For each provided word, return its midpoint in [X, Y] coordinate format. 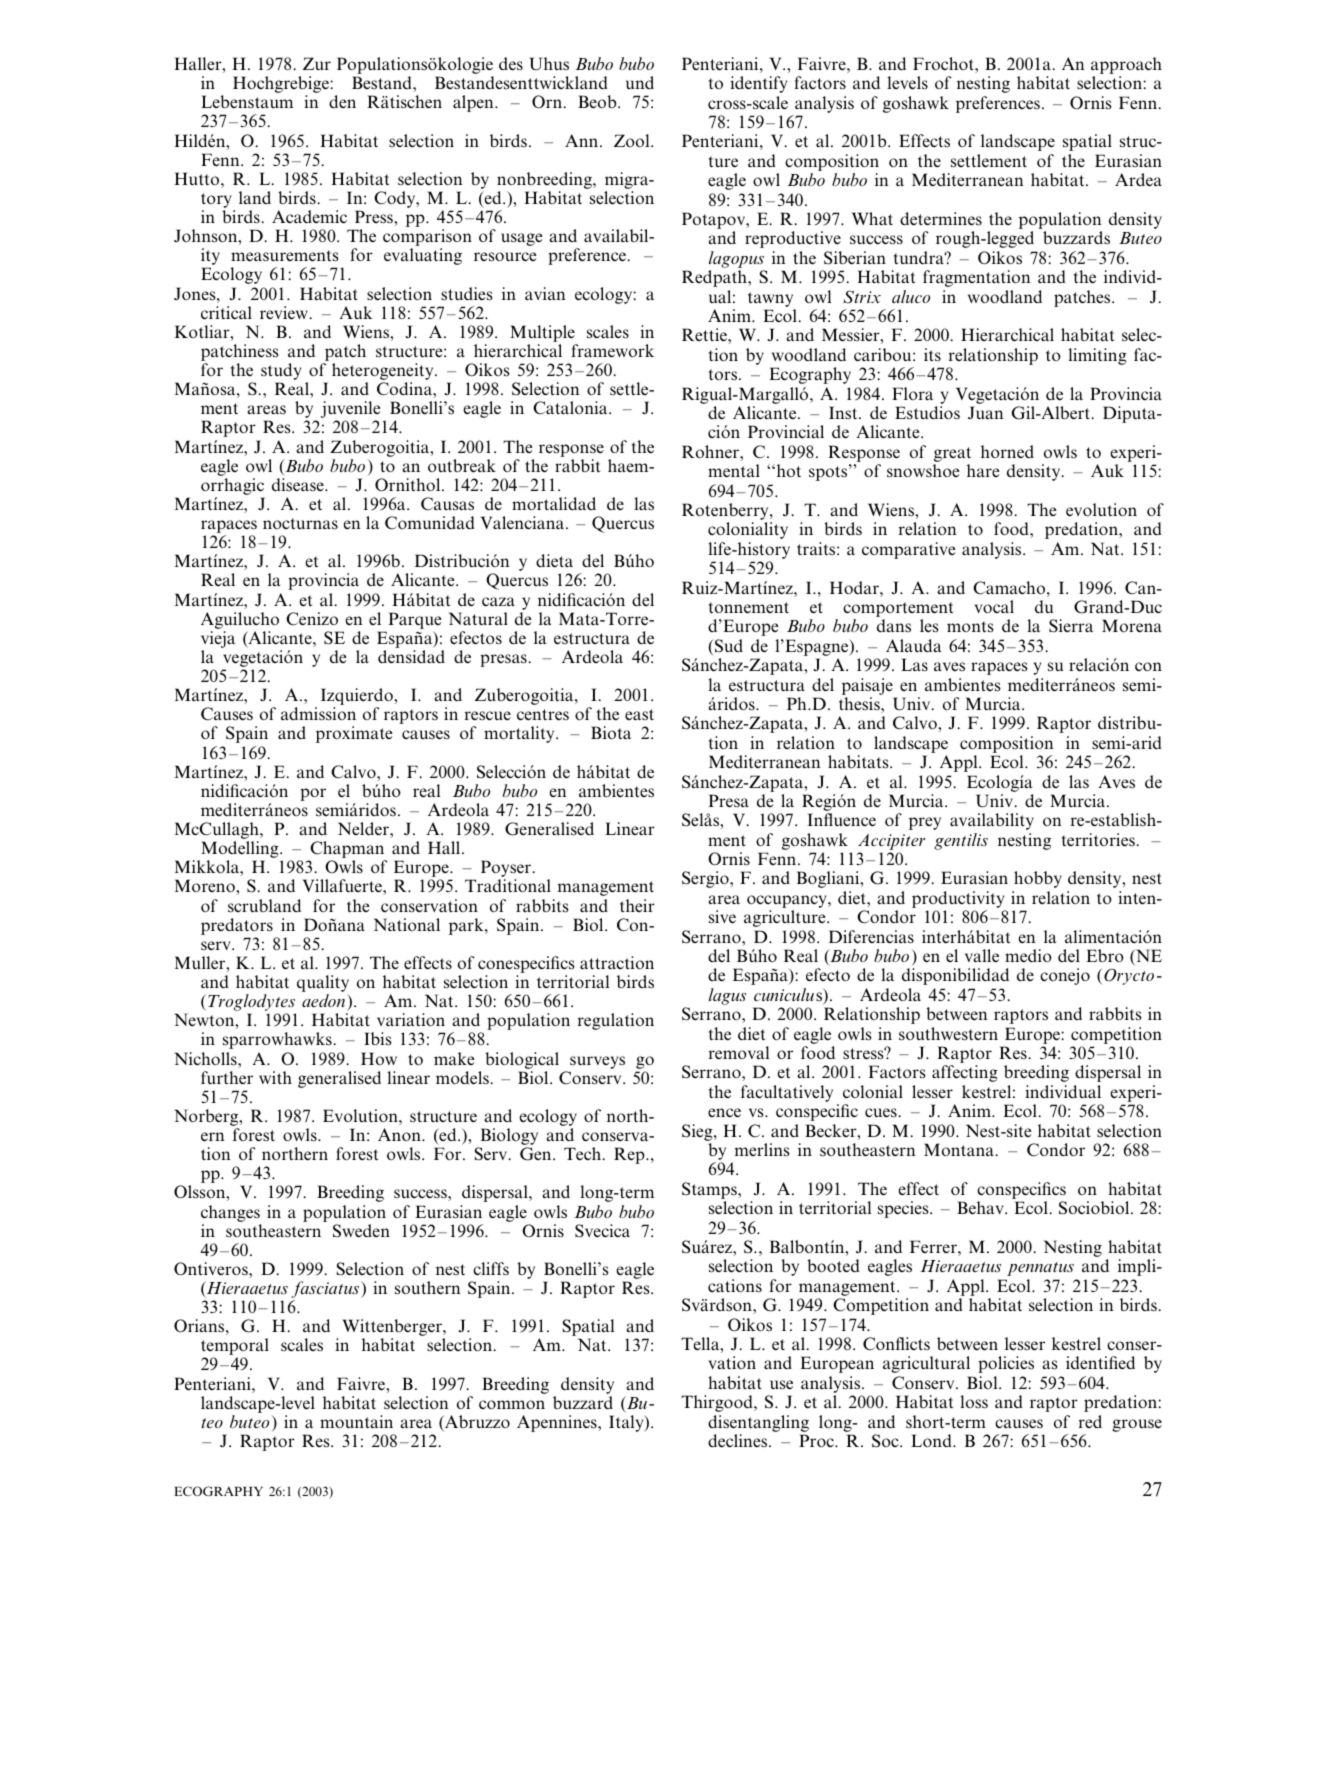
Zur [317, 63]
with [275, 1077]
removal [739, 1052]
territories [1099, 839]
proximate [354, 734]
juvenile [351, 411]
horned [1007, 451]
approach [1126, 67]
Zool [633, 140]
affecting [965, 1073]
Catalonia [571, 408]
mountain [356, 1422]
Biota [611, 732]
